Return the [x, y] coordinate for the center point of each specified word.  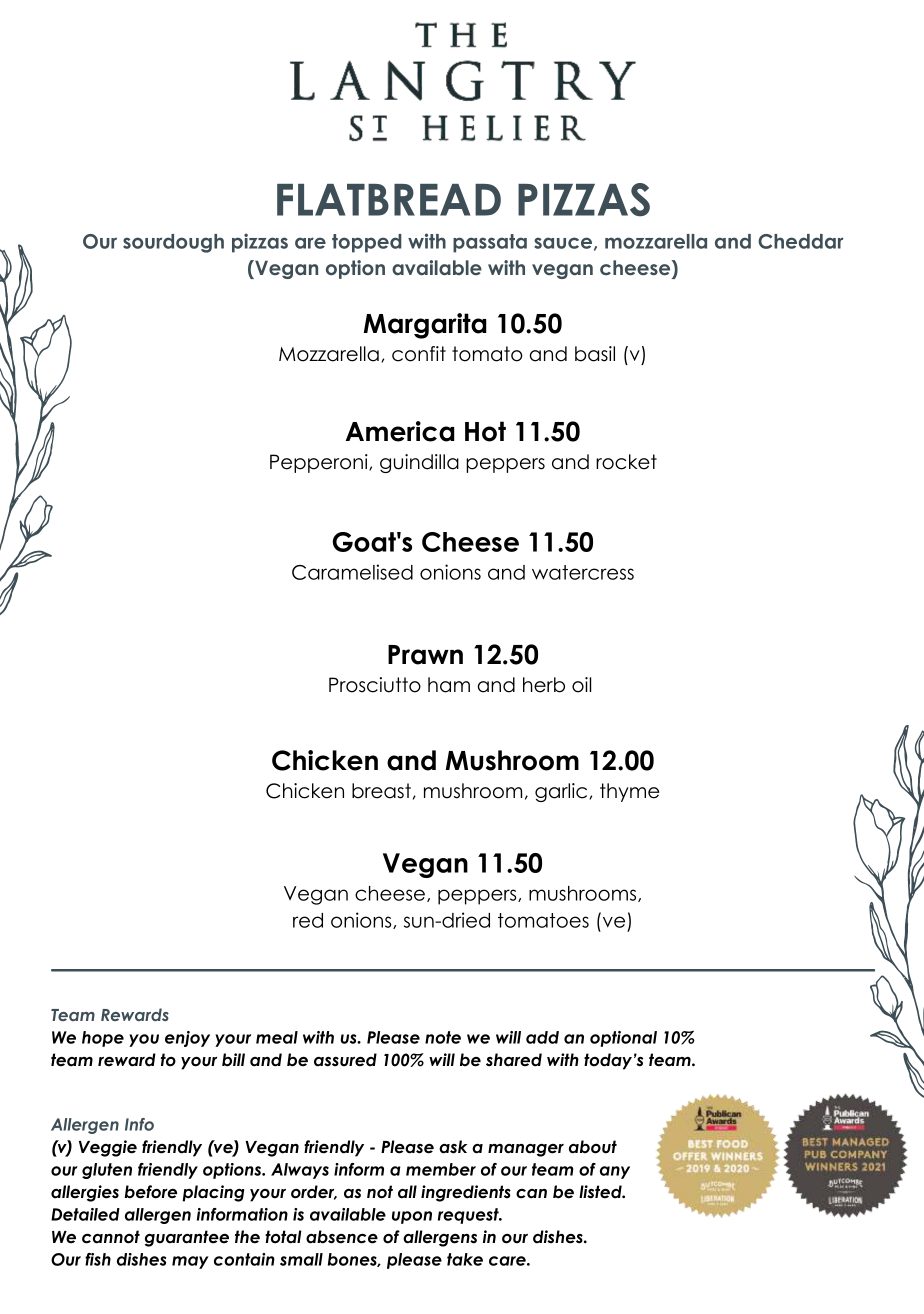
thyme [630, 792]
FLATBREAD [389, 200]
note [443, 1037]
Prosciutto [375, 685]
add [542, 1037]
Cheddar [801, 241]
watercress [583, 572]
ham [449, 685]
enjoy [187, 1039]
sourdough [173, 243]
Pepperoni [320, 463]
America [400, 431]
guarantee [187, 1238]
